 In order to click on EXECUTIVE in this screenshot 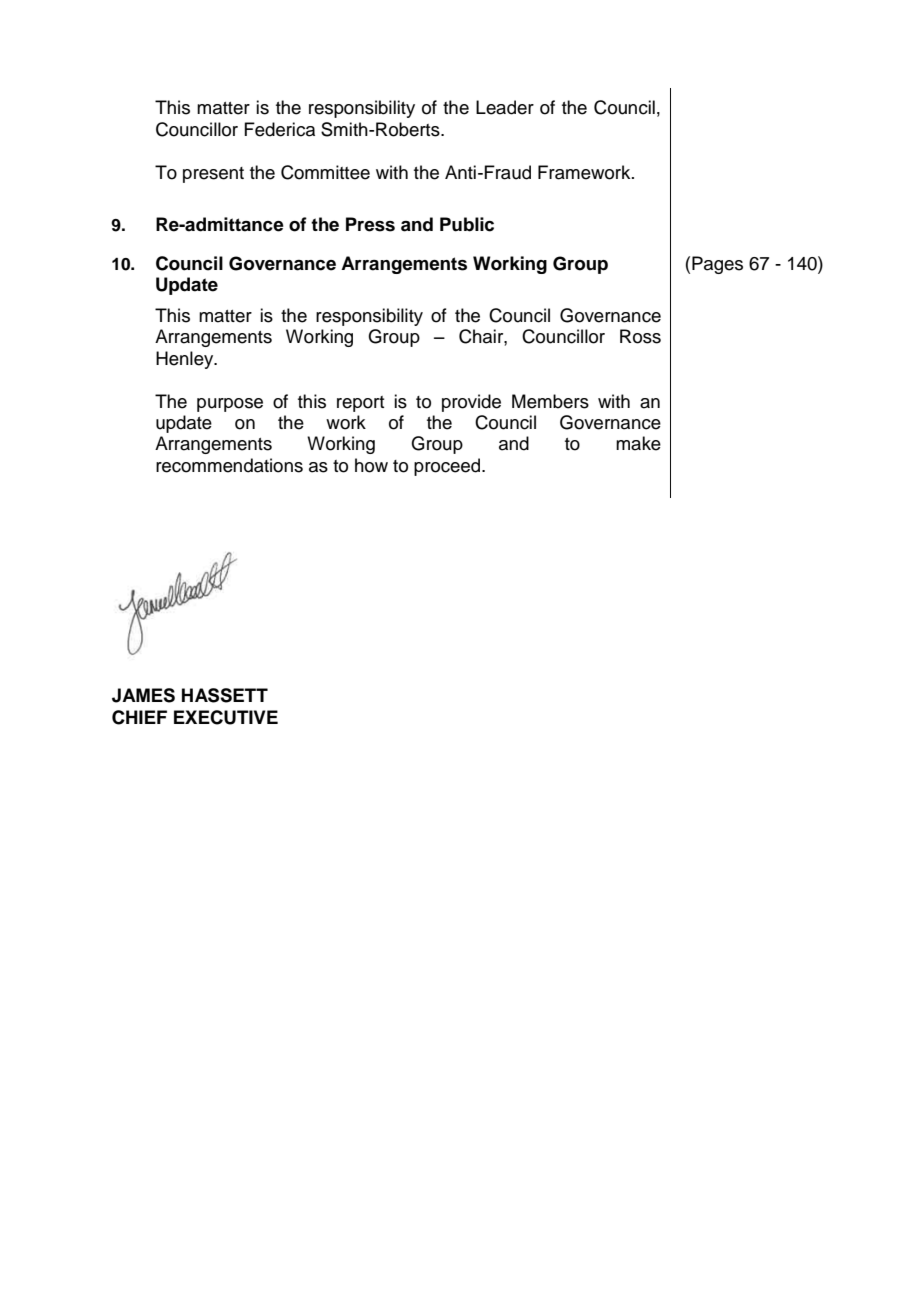, I will do `click(226, 717)`.
